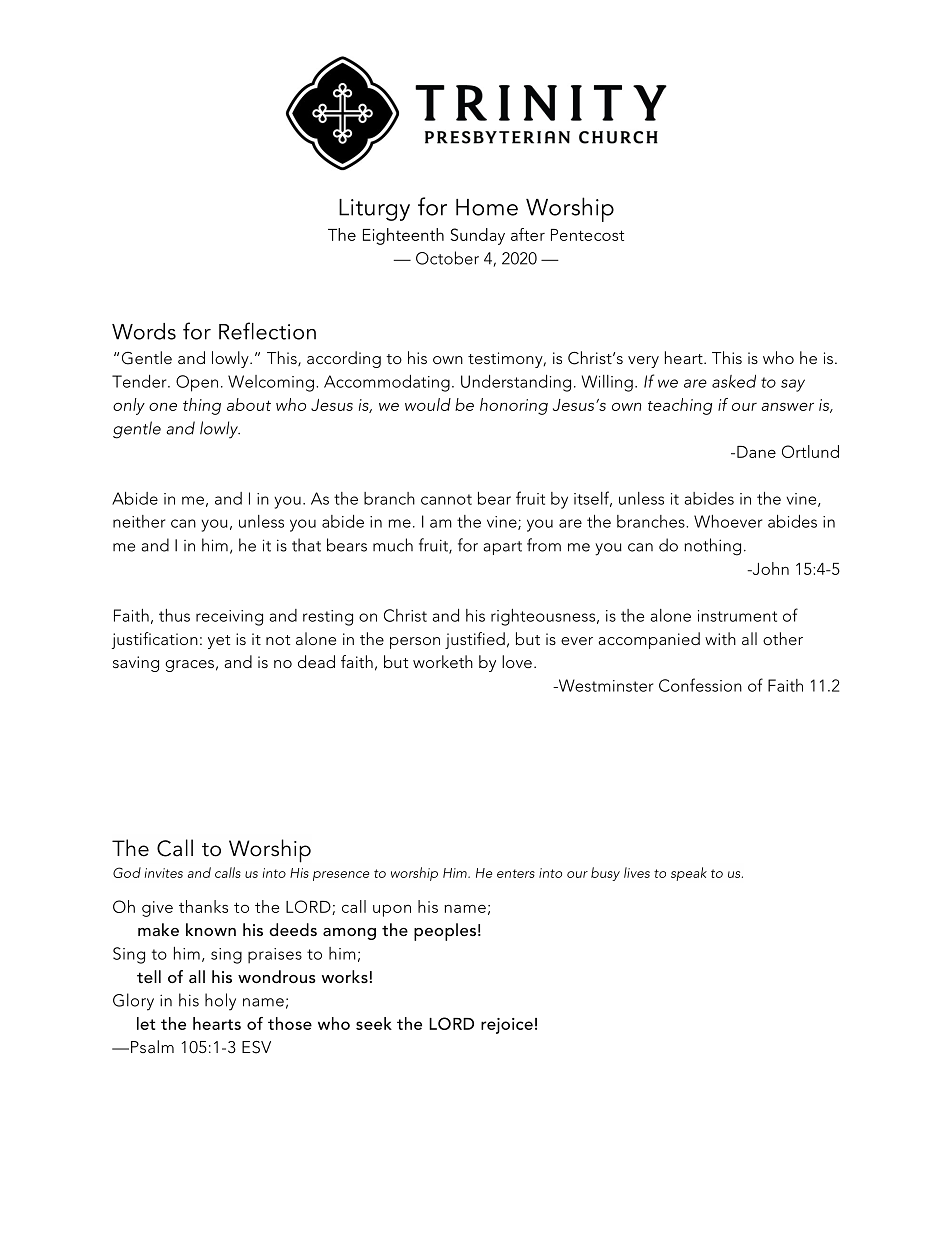 Image resolution: width=952 pixels, height=1233 pixels. Describe the element at coordinates (428, 404) in the image. I see `would` at that location.
